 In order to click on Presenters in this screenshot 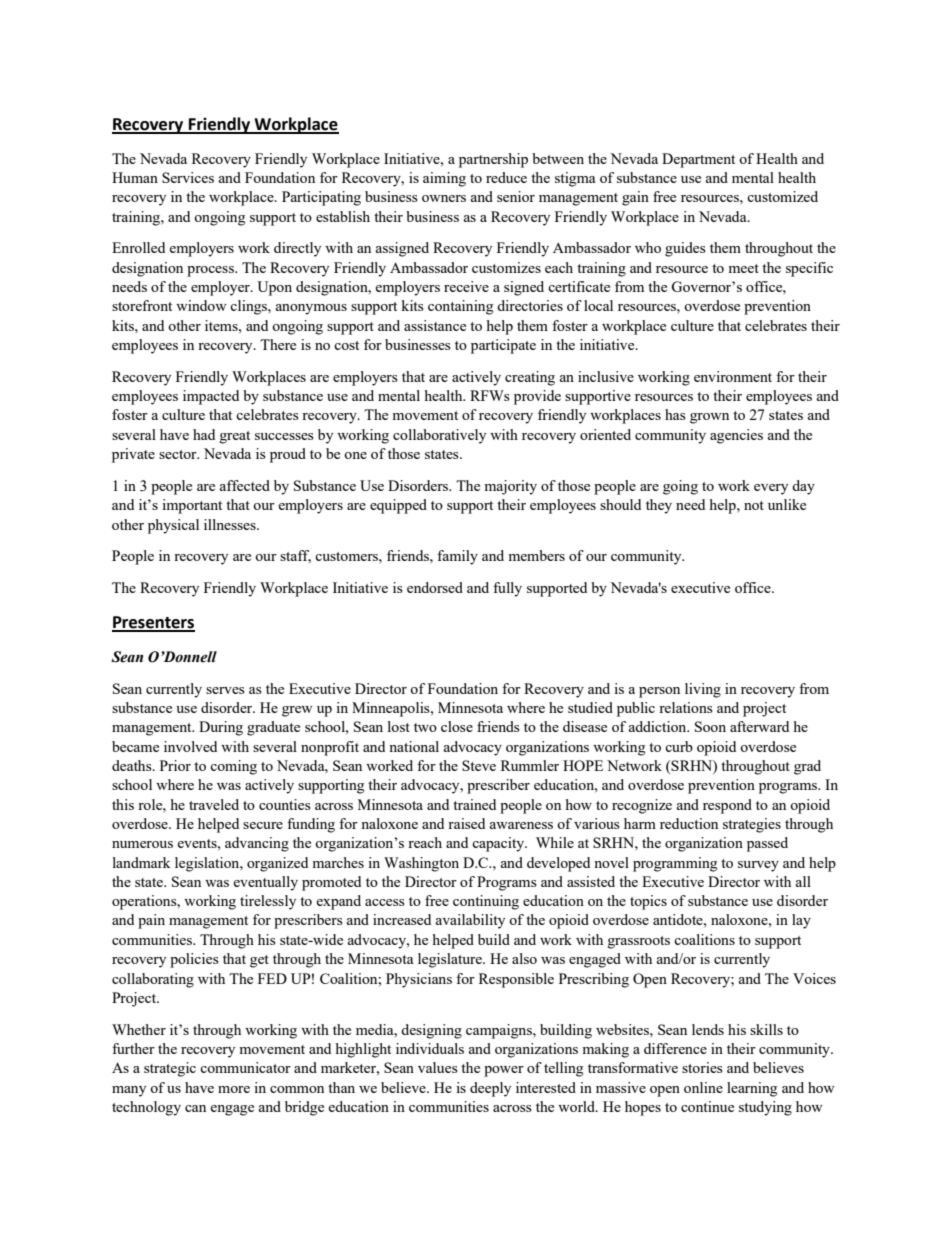, I will do `click(153, 623)`.
